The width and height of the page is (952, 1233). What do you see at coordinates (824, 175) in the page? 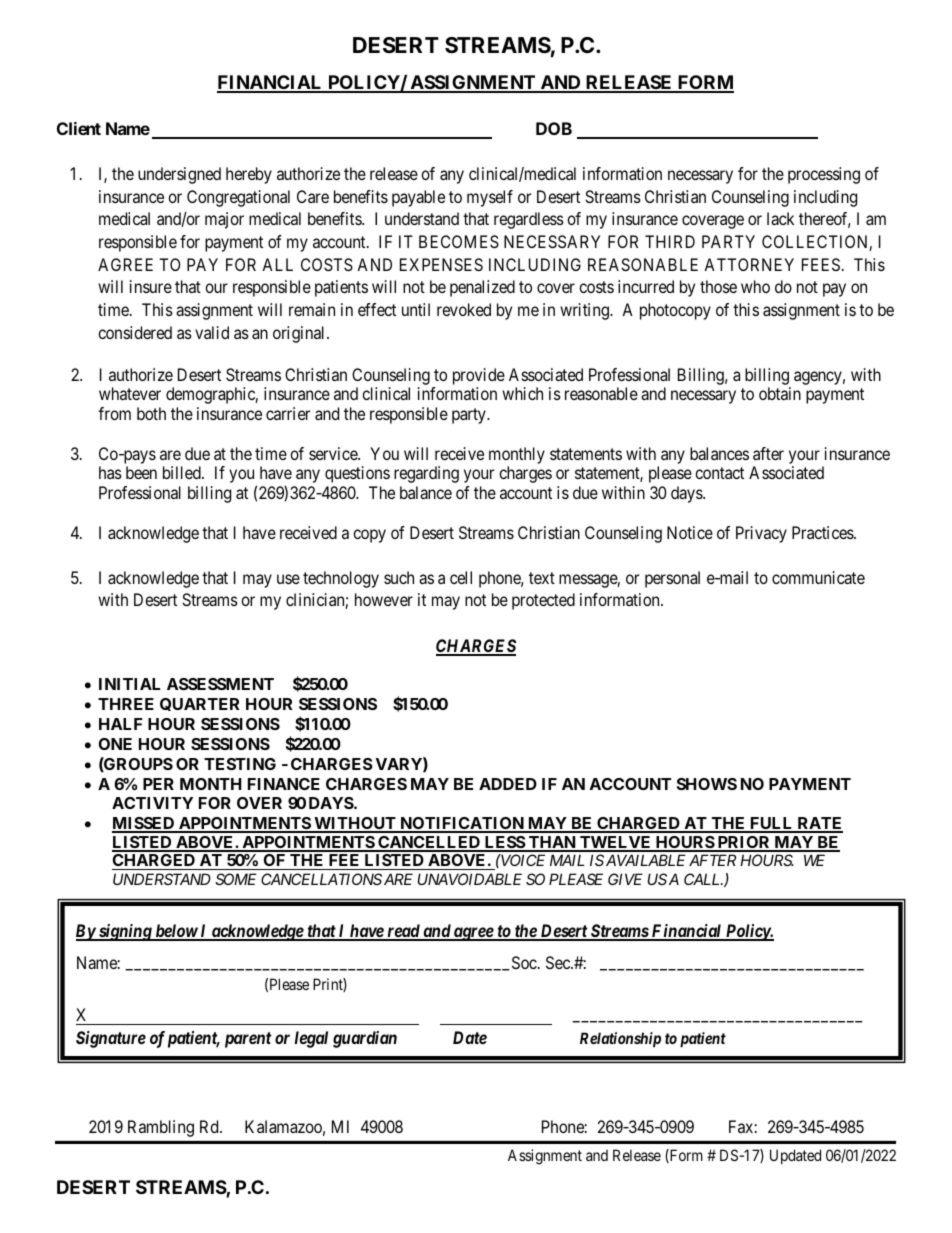
I see `processing` at bounding box center [824, 175].
